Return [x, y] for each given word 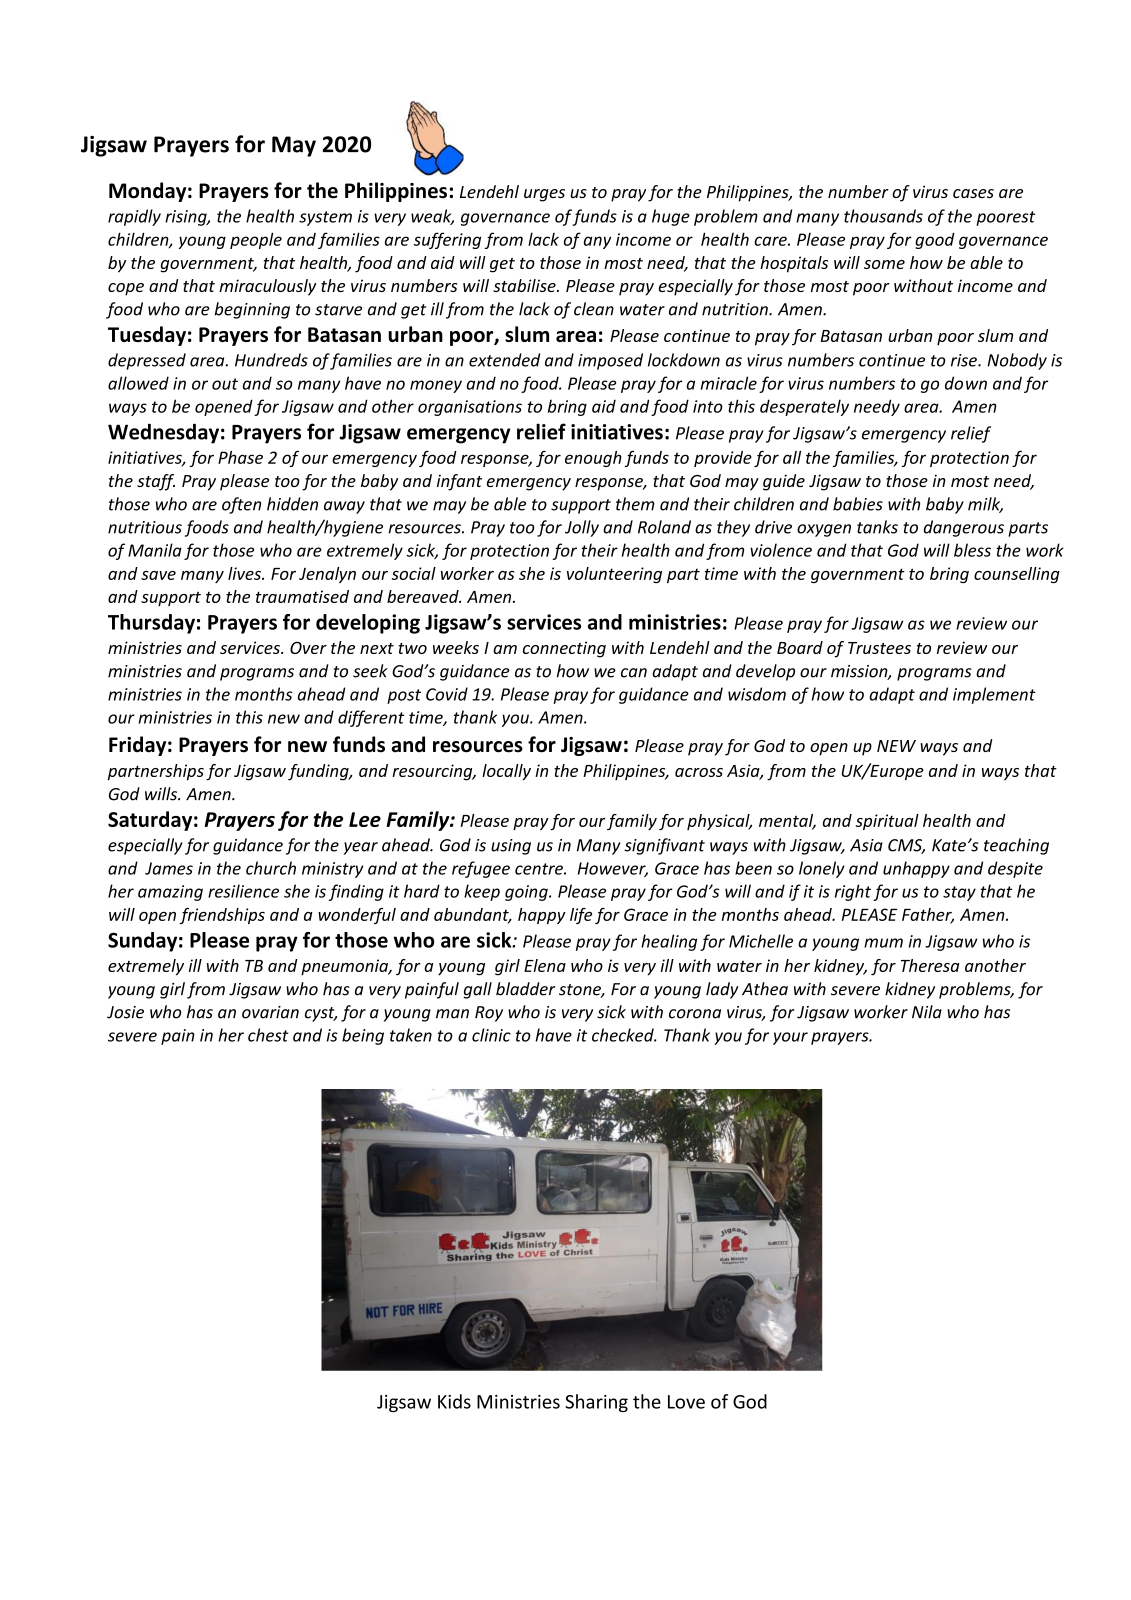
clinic [491, 1035]
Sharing [596, 1403]
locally [506, 772]
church [271, 868]
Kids [454, 1401]
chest [268, 1035]
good [935, 241]
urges [544, 195]
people [256, 240]
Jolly [582, 528]
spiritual [887, 822]
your [790, 1038]
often [241, 505]
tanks [877, 527]
